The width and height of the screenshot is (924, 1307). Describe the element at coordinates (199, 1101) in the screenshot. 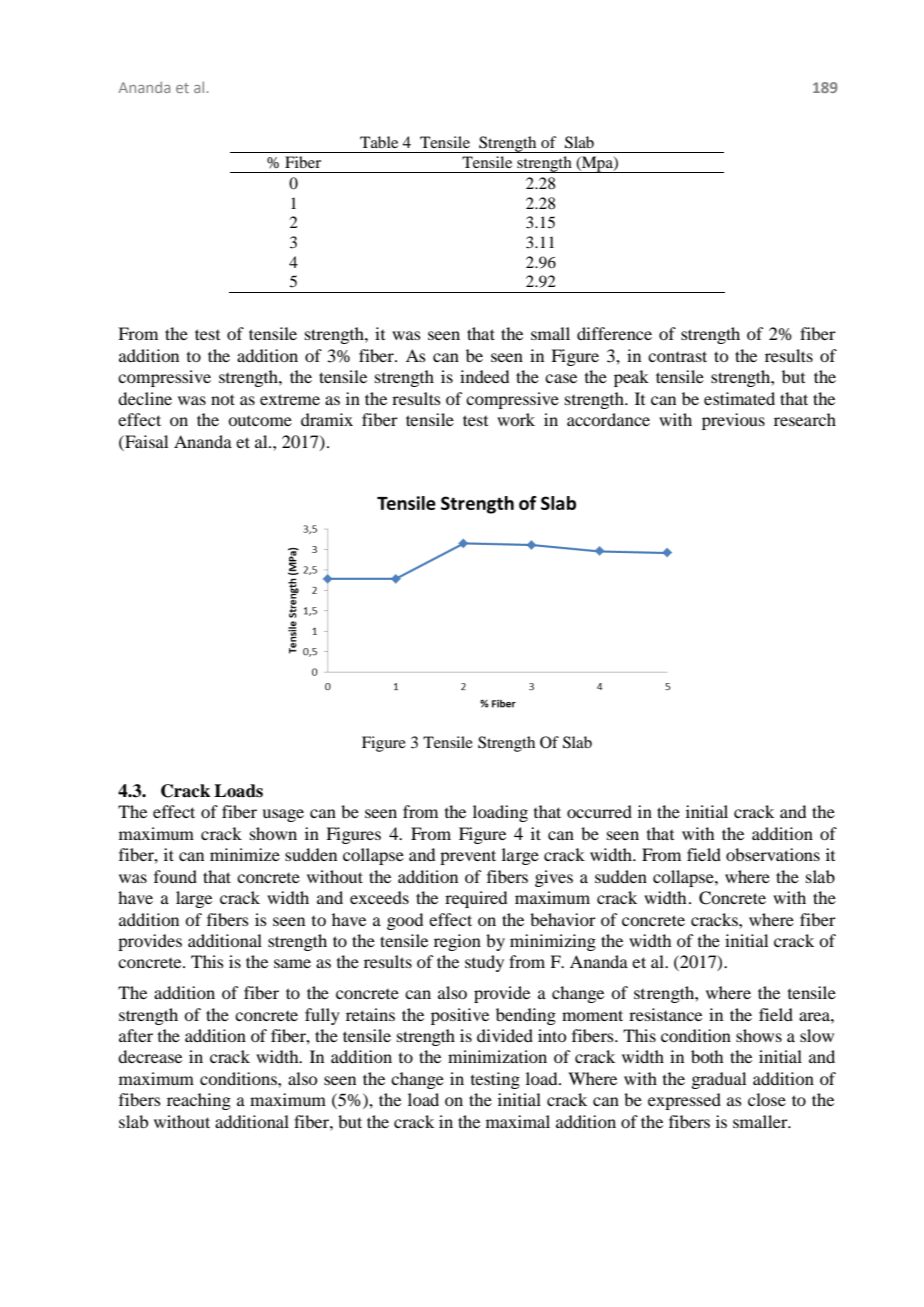

I see `reaching` at that location.
